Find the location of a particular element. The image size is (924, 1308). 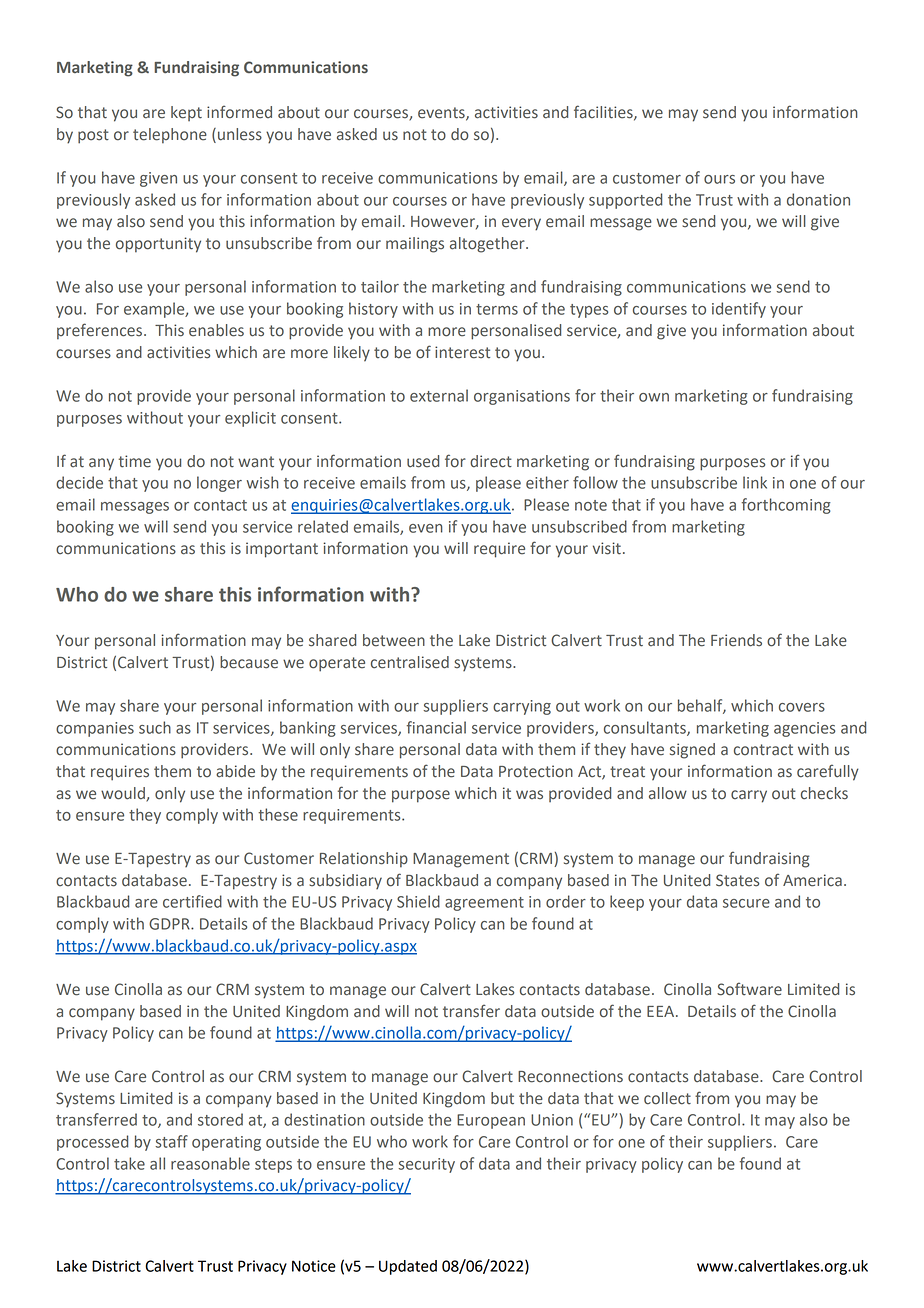

every is located at coordinates (521, 224).
